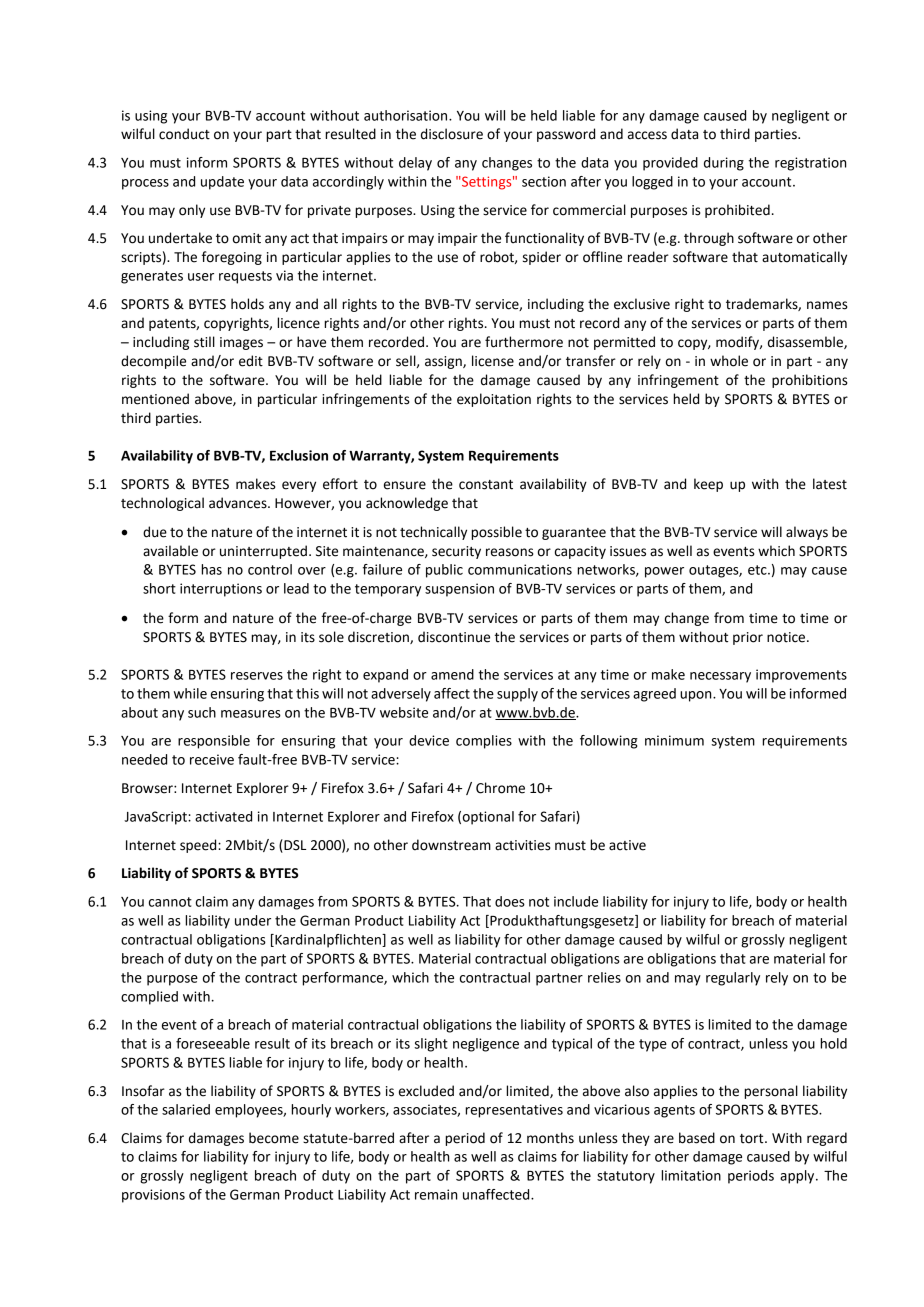  Describe the element at coordinates (211, 569) in the page. I see `has` at that location.
